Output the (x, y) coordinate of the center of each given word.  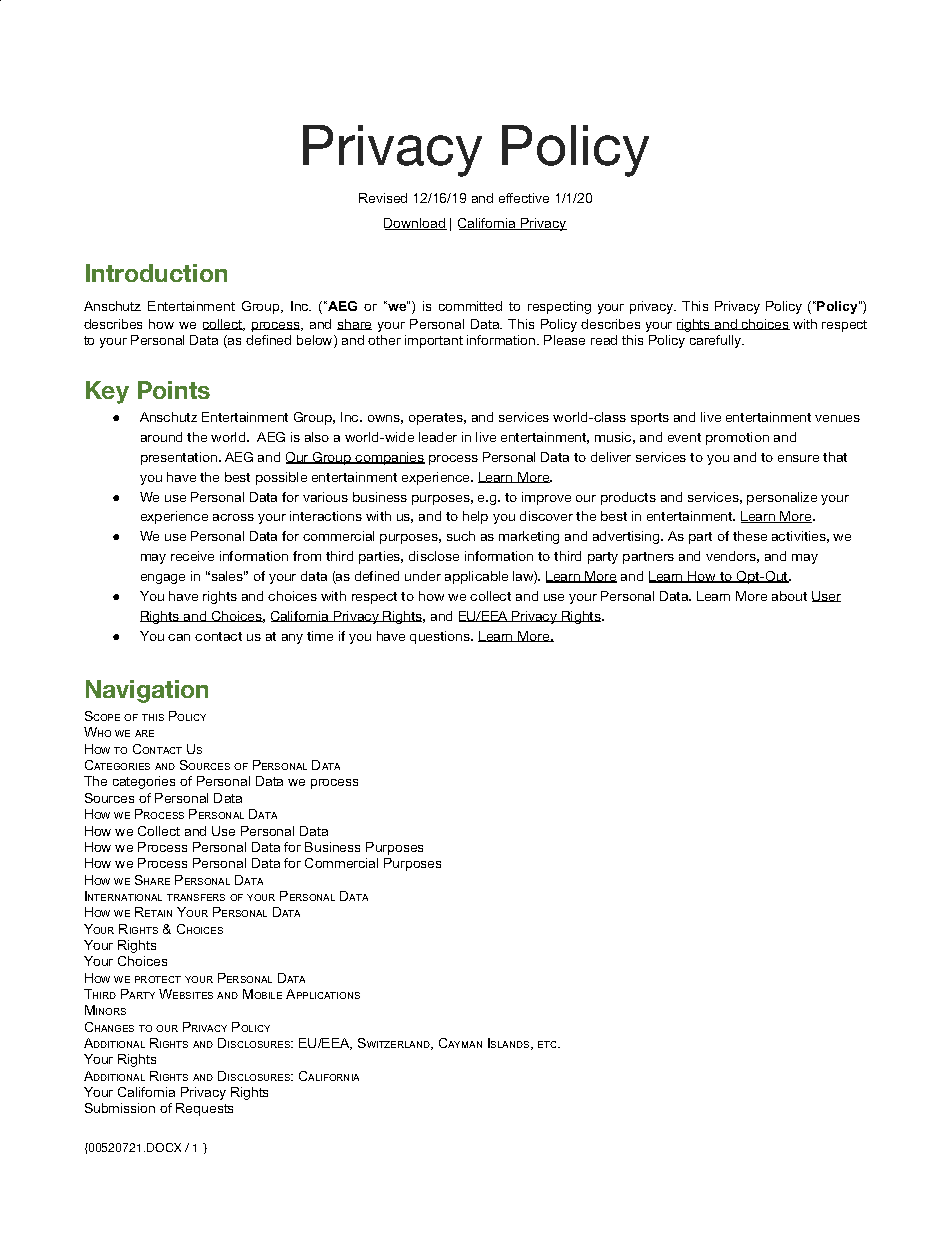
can (179, 637)
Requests (204, 1109)
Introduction (156, 273)
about (789, 596)
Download (415, 224)
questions (441, 637)
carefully (716, 341)
